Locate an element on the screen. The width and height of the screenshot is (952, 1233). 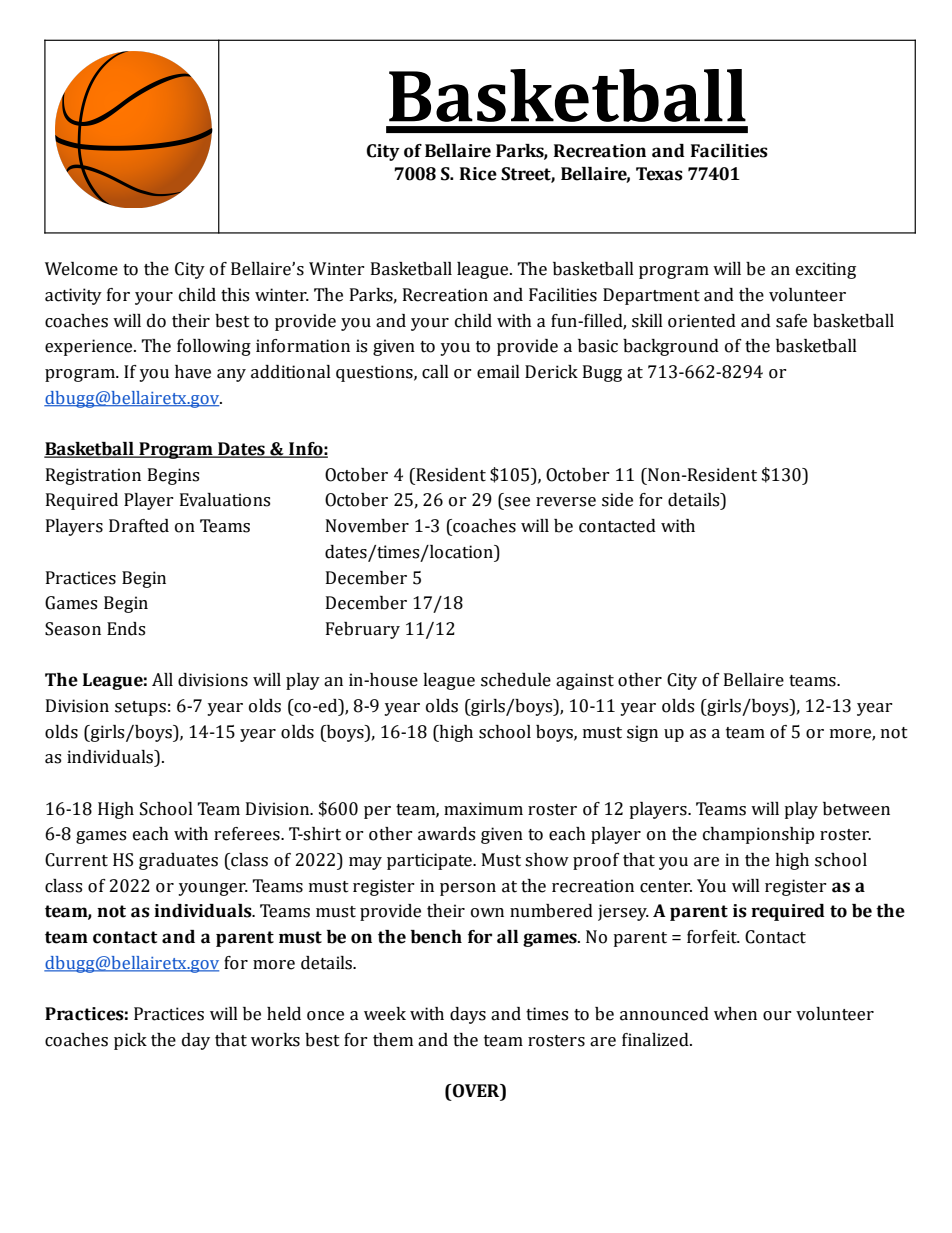
setups is located at coordinates (140, 708).
